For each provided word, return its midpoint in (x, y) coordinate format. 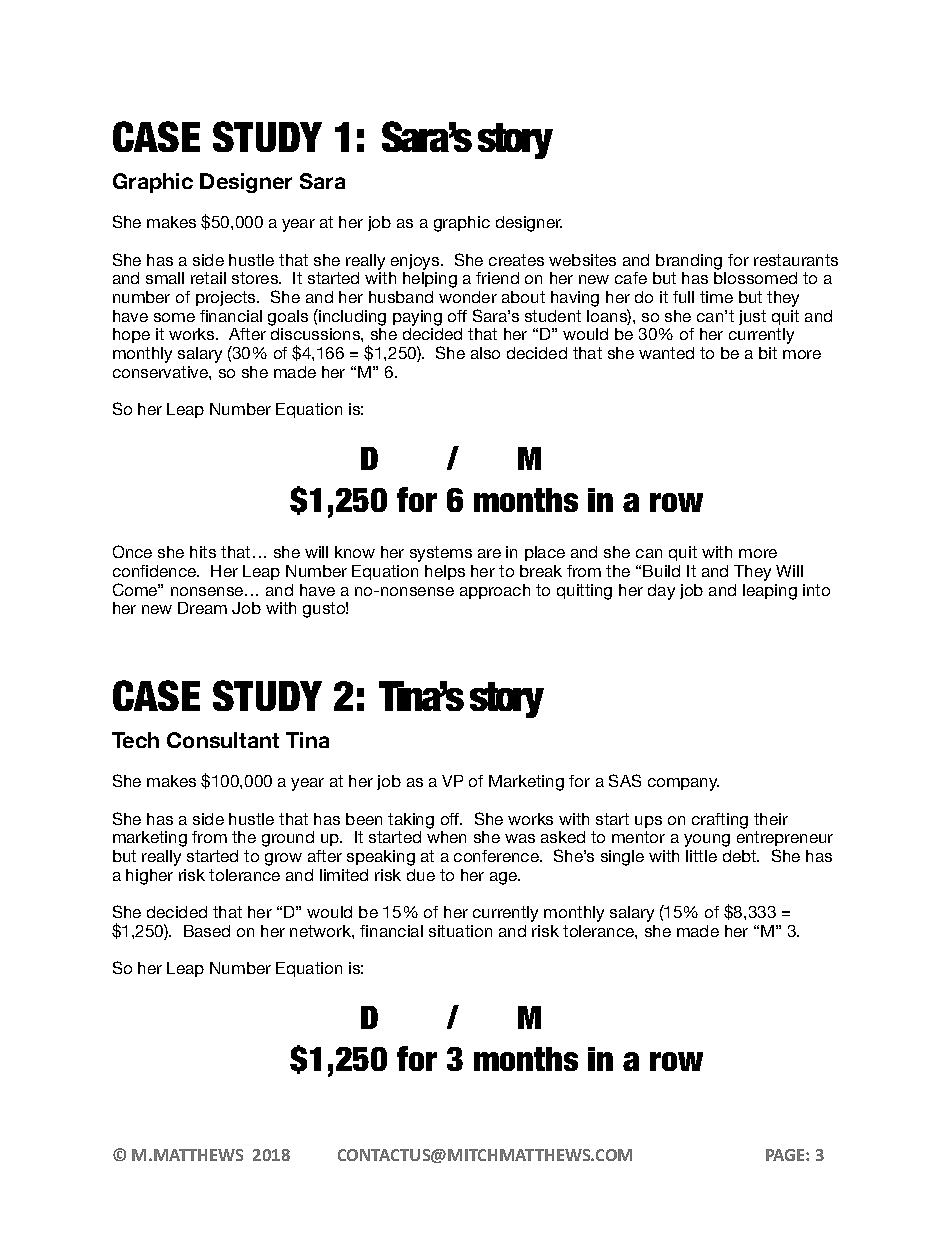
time (716, 297)
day (661, 592)
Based (207, 931)
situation (460, 931)
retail (208, 278)
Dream (202, 608)
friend (497, 278)
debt (741, 856)
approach (495, 591)
